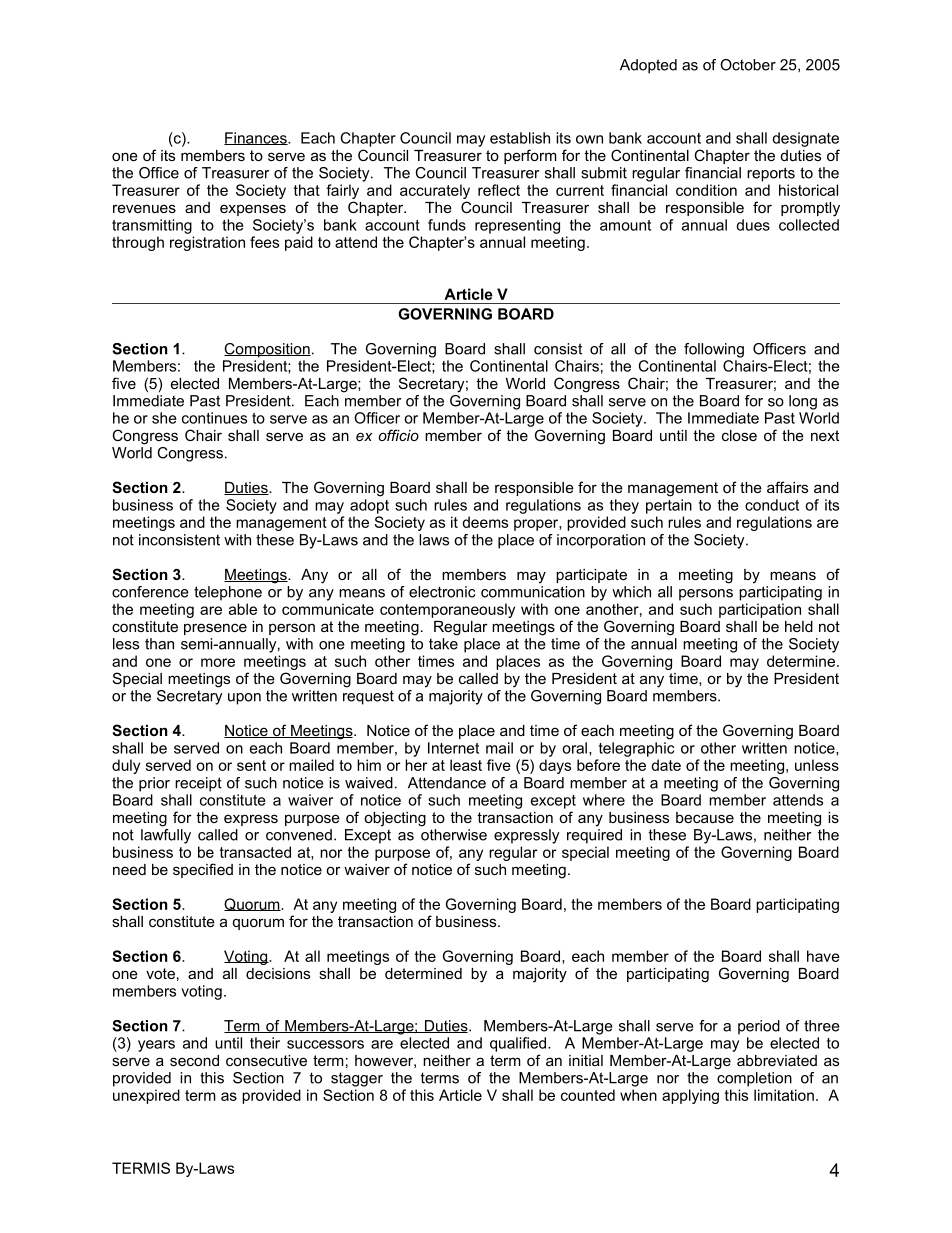 The width and height of the document is (952, 1233). I want to click on second, so click(194, 1060).
